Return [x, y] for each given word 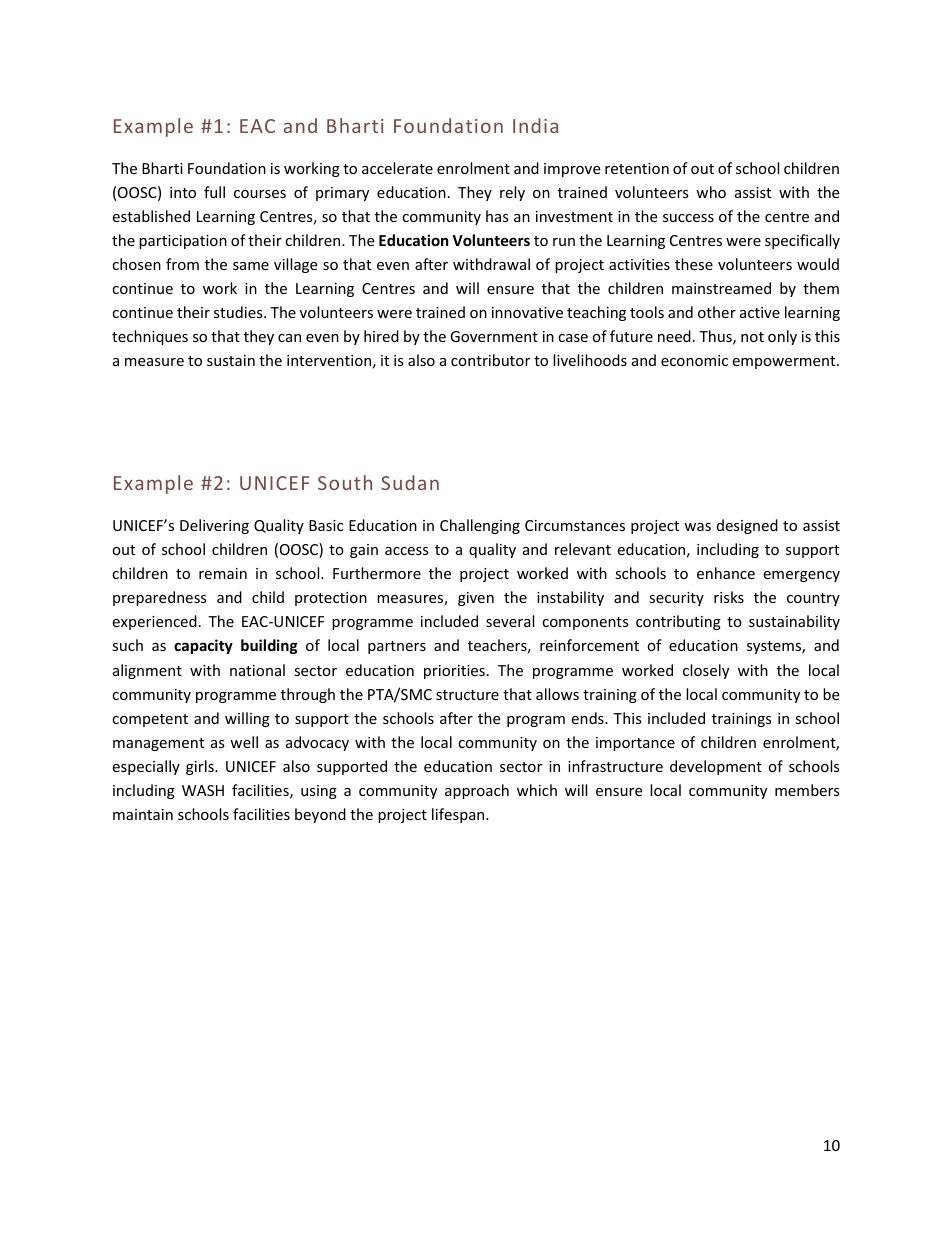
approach [477, 791]
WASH [203, 790]
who [711, 192]
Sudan [410, 482]
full [214, 192]
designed [747, 526]
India [535, 125]
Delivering [214, 526]
